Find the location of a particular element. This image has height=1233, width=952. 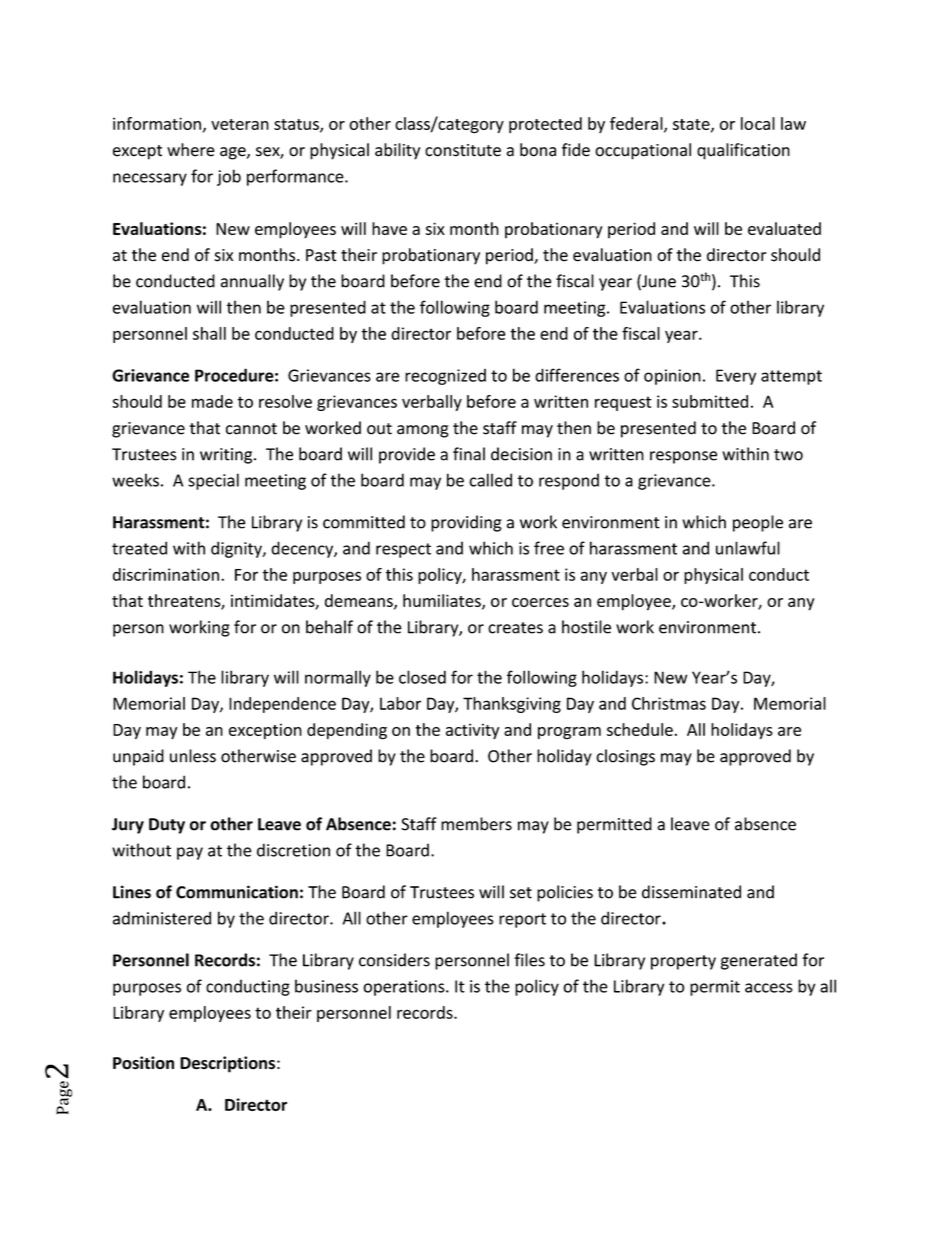

Descriptions is located at coordinates (227, 1064).
